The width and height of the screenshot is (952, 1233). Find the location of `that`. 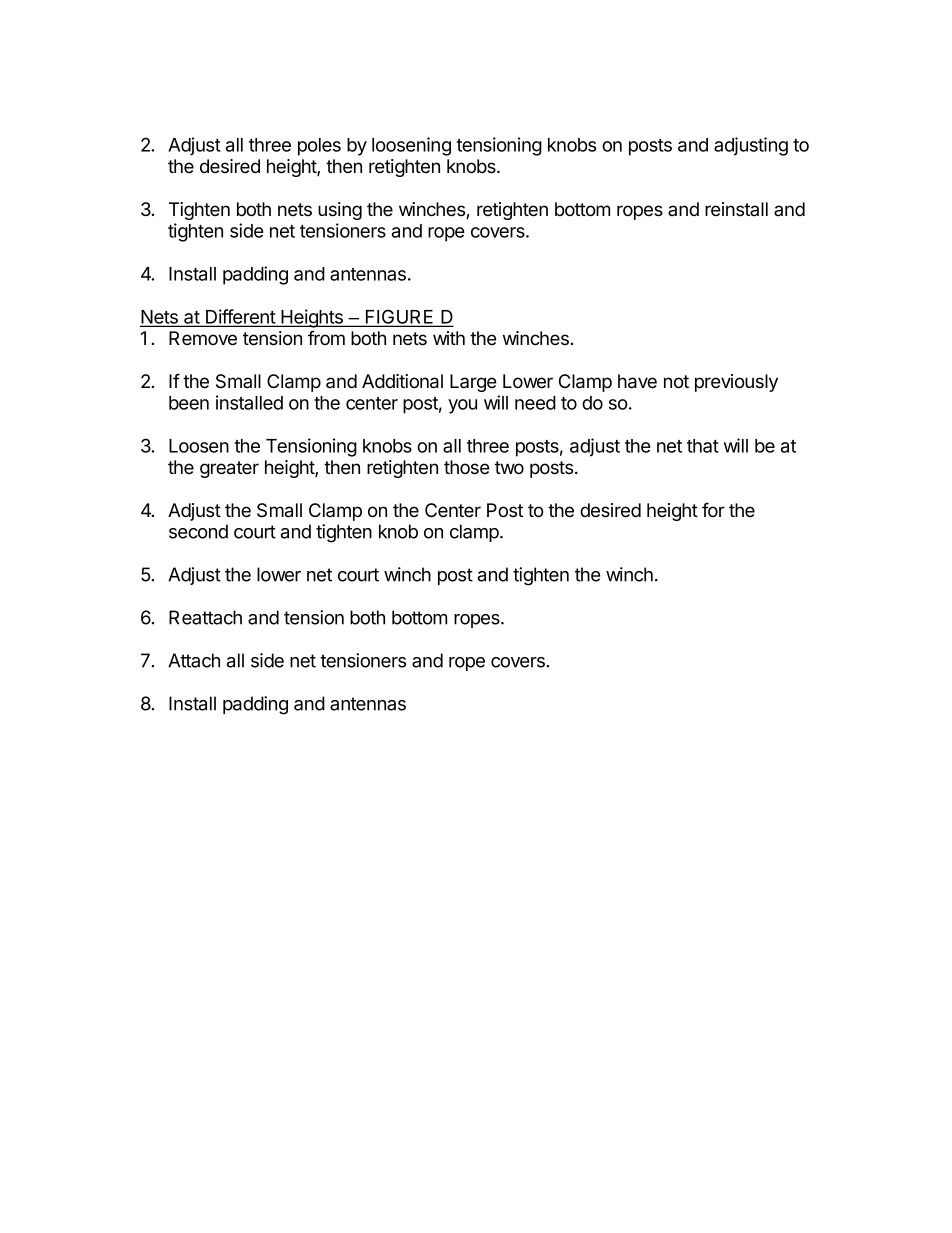

that is located at coordinates (703, 446).
